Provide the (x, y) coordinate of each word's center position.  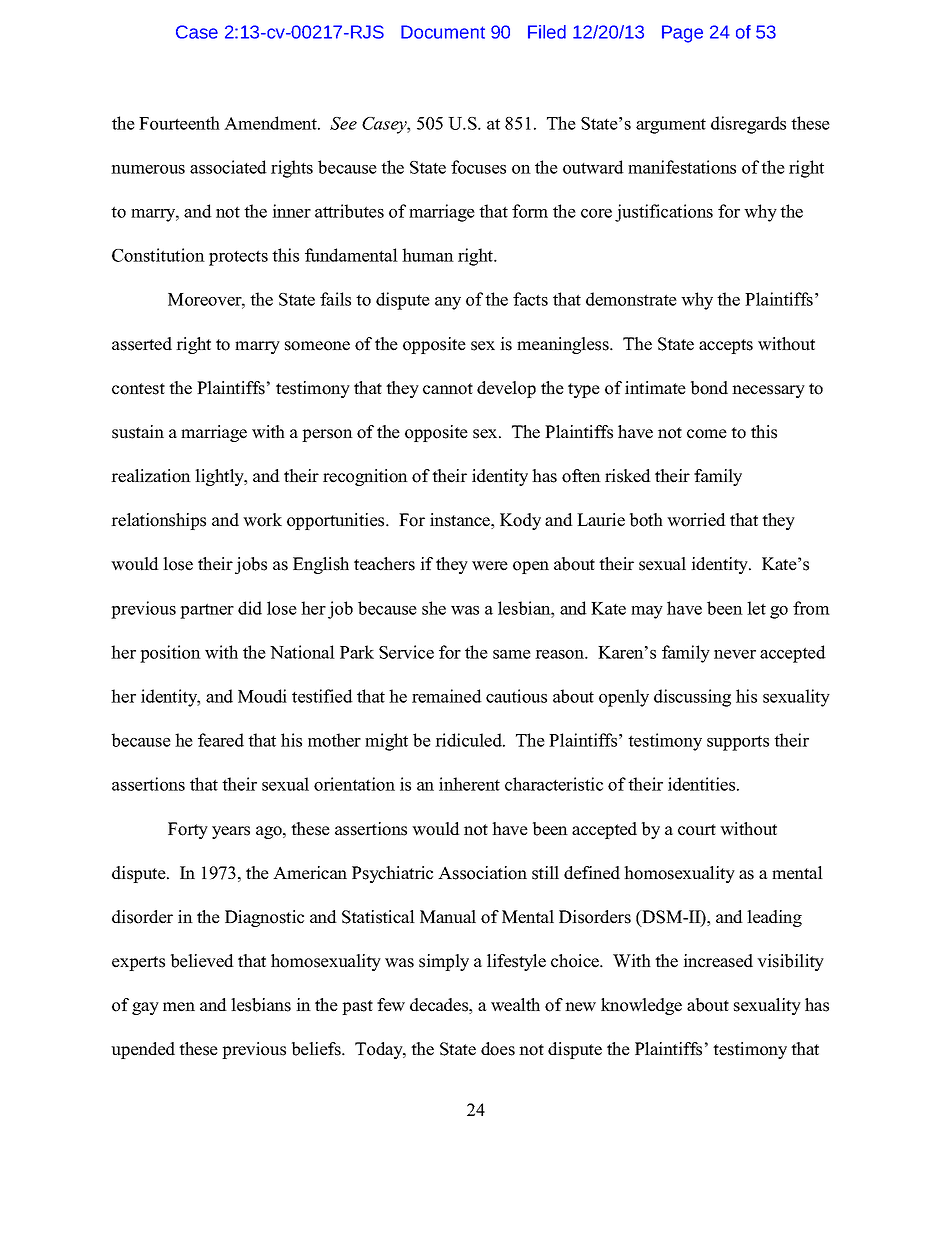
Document (443, 32)
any (448, 303)
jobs (251, 565)
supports (738, 743)
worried (696, 520)
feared (221, 740)
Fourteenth (179, 123)
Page (682, 34)
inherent (469, 784)
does (498, 1049)
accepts (726, 346)
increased (718, 961)
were (490, 566)
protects (238, 258)
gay (145, 1008)
